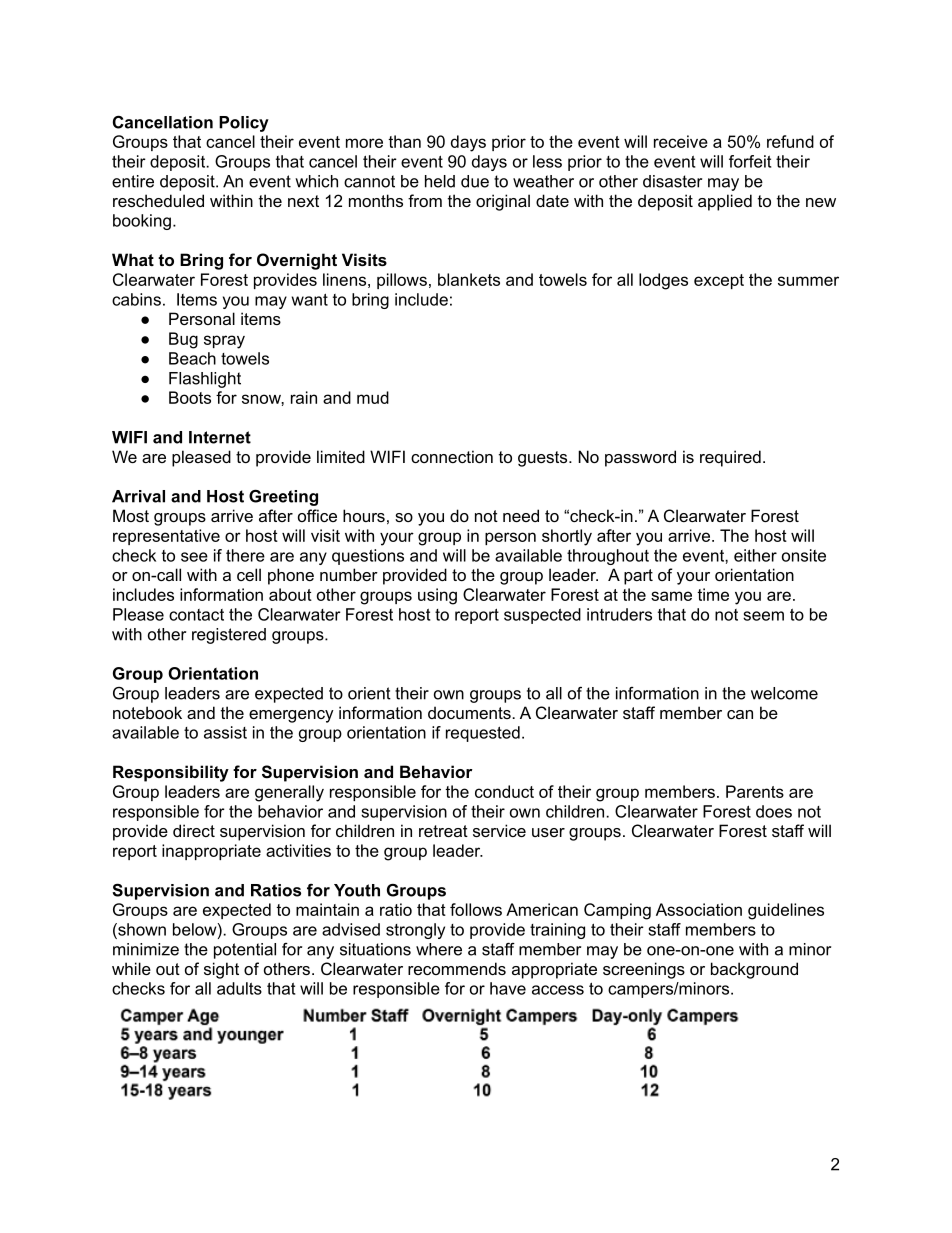 The width and height of the image is (952, 1233). I want to click on forfeit, so click(750, 161).
